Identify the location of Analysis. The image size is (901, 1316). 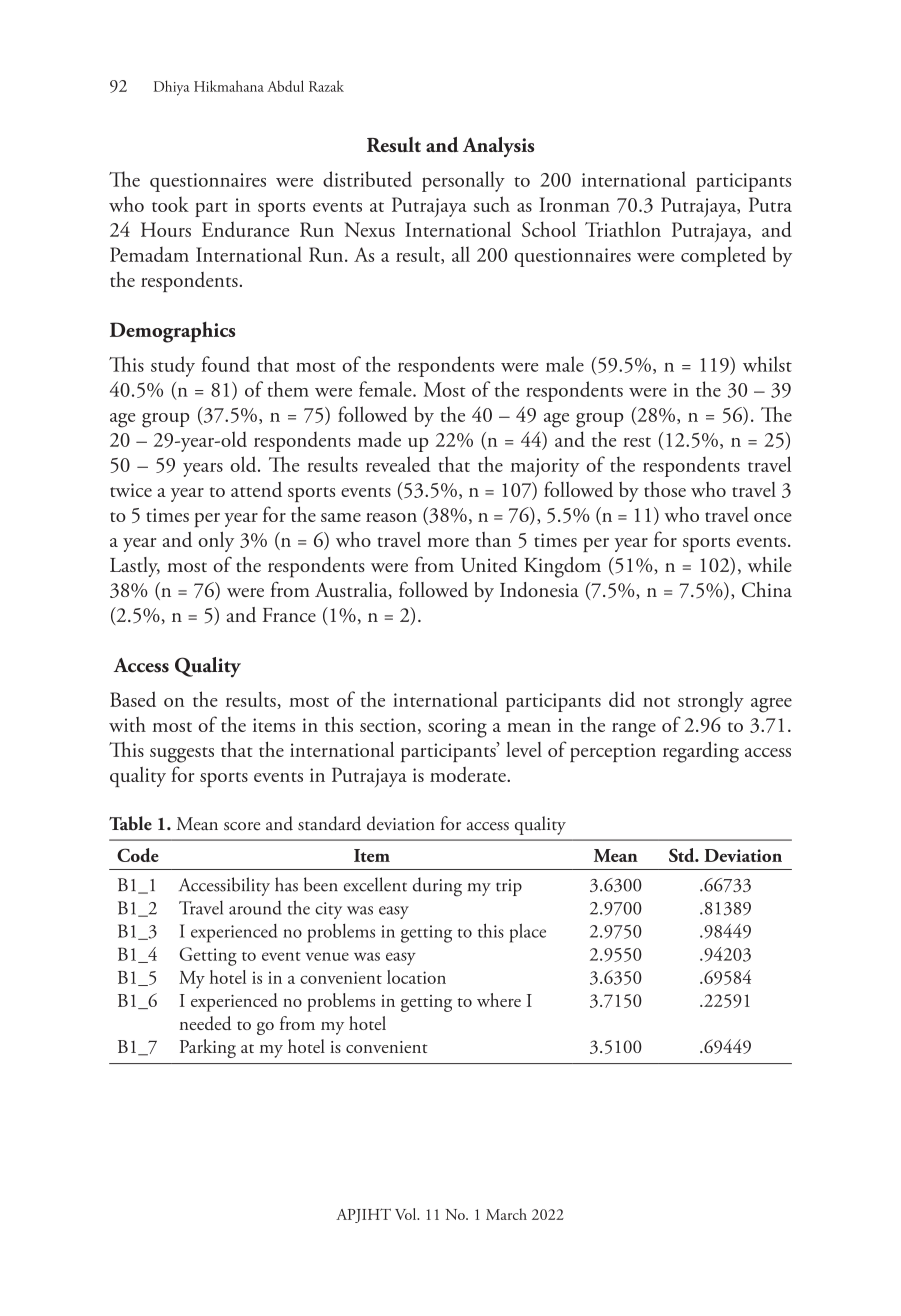
(498, 147).
